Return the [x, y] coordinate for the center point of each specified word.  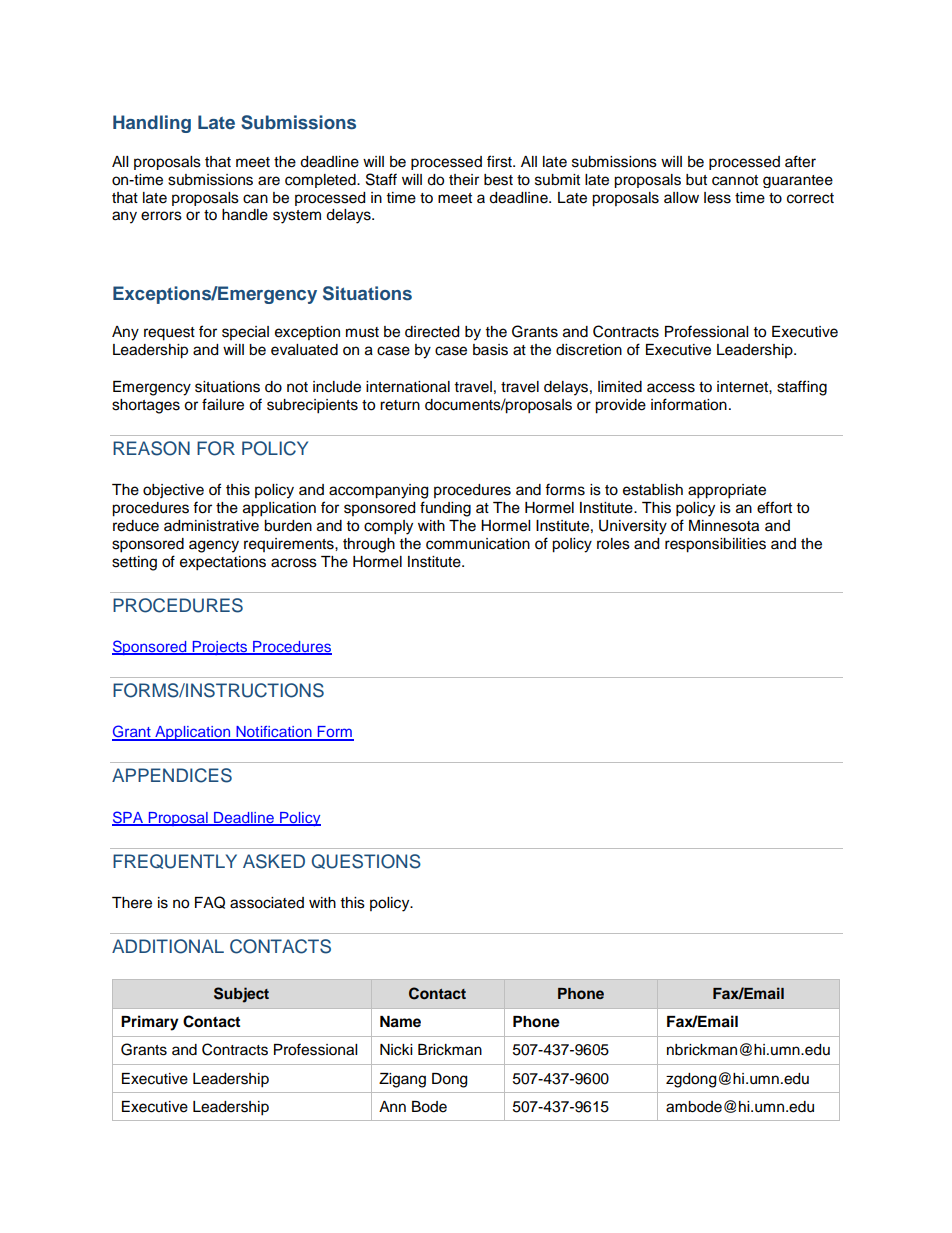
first [500, 161]
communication [478, 544]
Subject [241, 995]
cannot [735, 180]
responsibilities [715, 545]
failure [223, 404]
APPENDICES [172, 775]
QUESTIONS [366, 861]
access [671, 388]
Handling [152, 124]
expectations [223, 563]
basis [490, 350]
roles [613, 544]
